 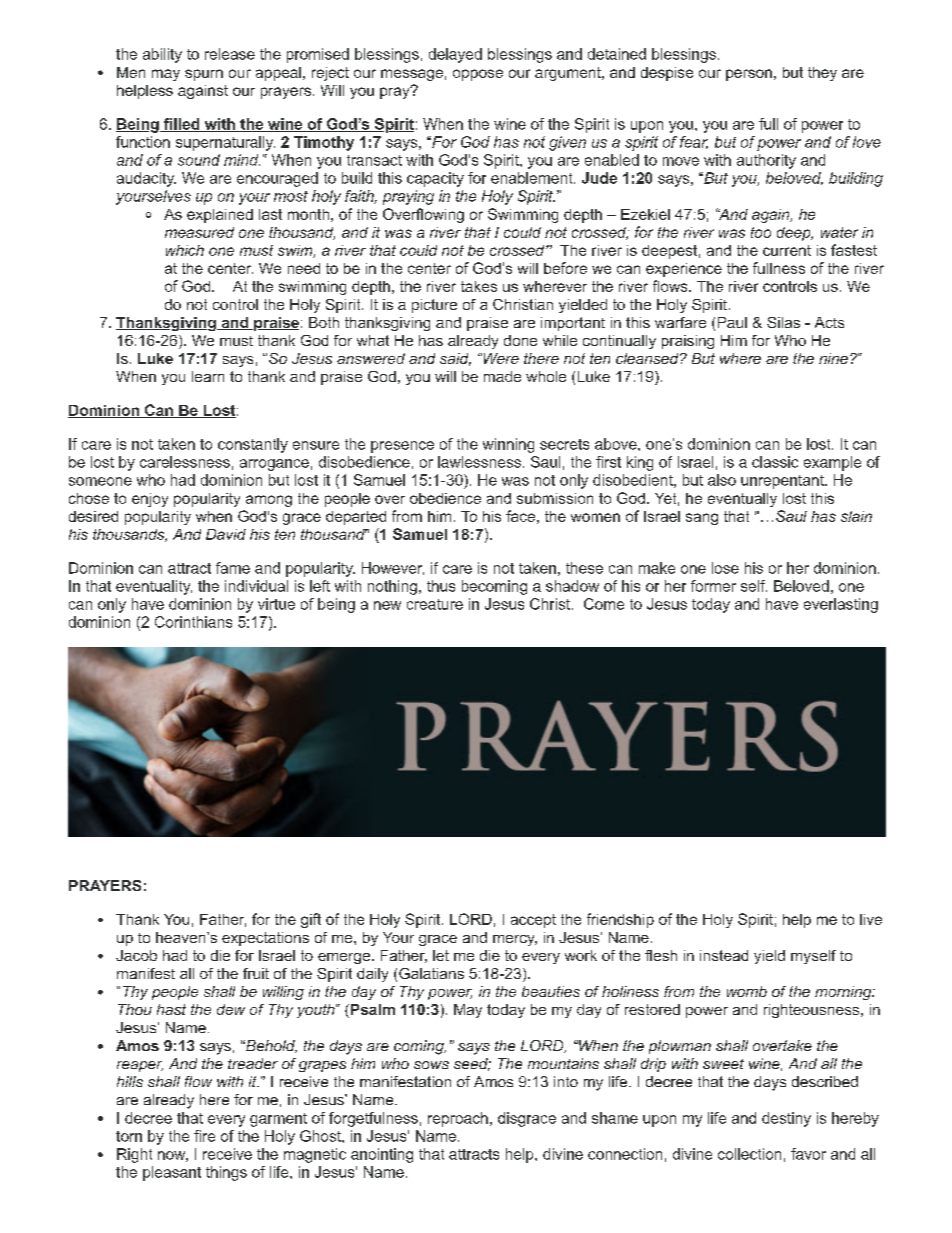 I want to click on fire, so click(x=204, y=1136).
